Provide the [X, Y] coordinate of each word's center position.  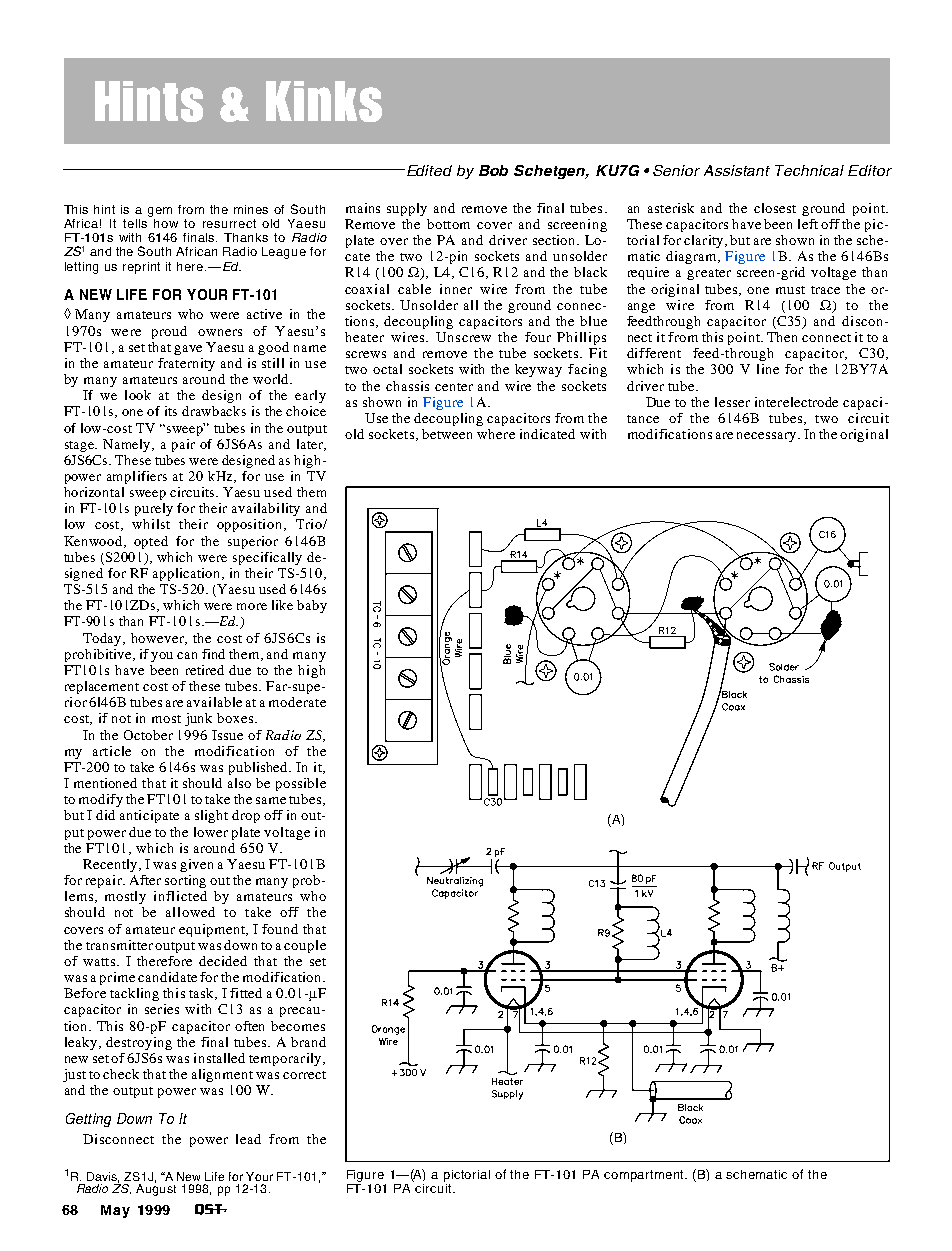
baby [312, 606]
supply [407, 209]
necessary [768, 437]
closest [775, 208]
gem [160, 213]
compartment [645, 1176]
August [156, 1189]
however [159, 639]
